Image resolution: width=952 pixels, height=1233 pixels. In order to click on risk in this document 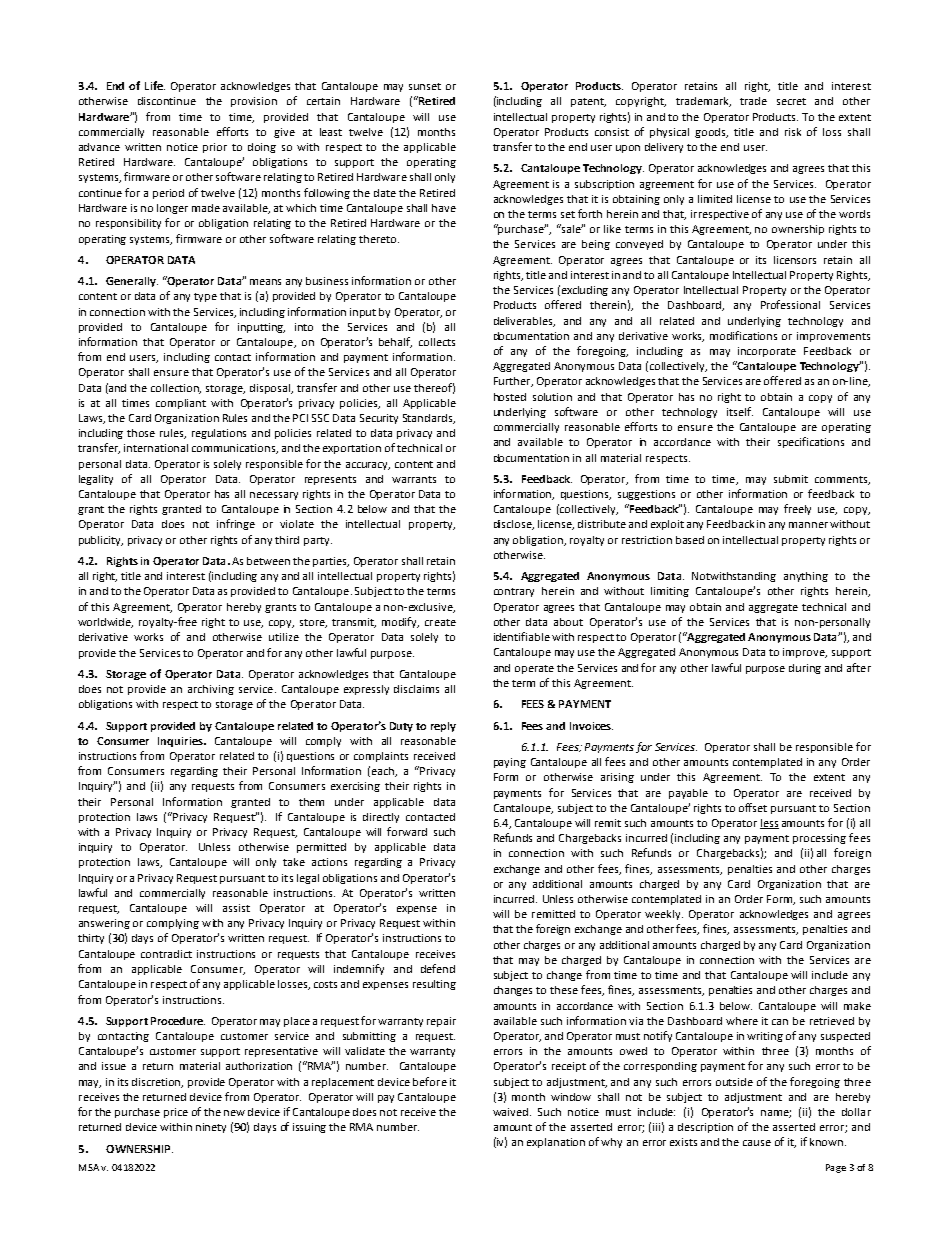, I will do `click(793, 132)`.
